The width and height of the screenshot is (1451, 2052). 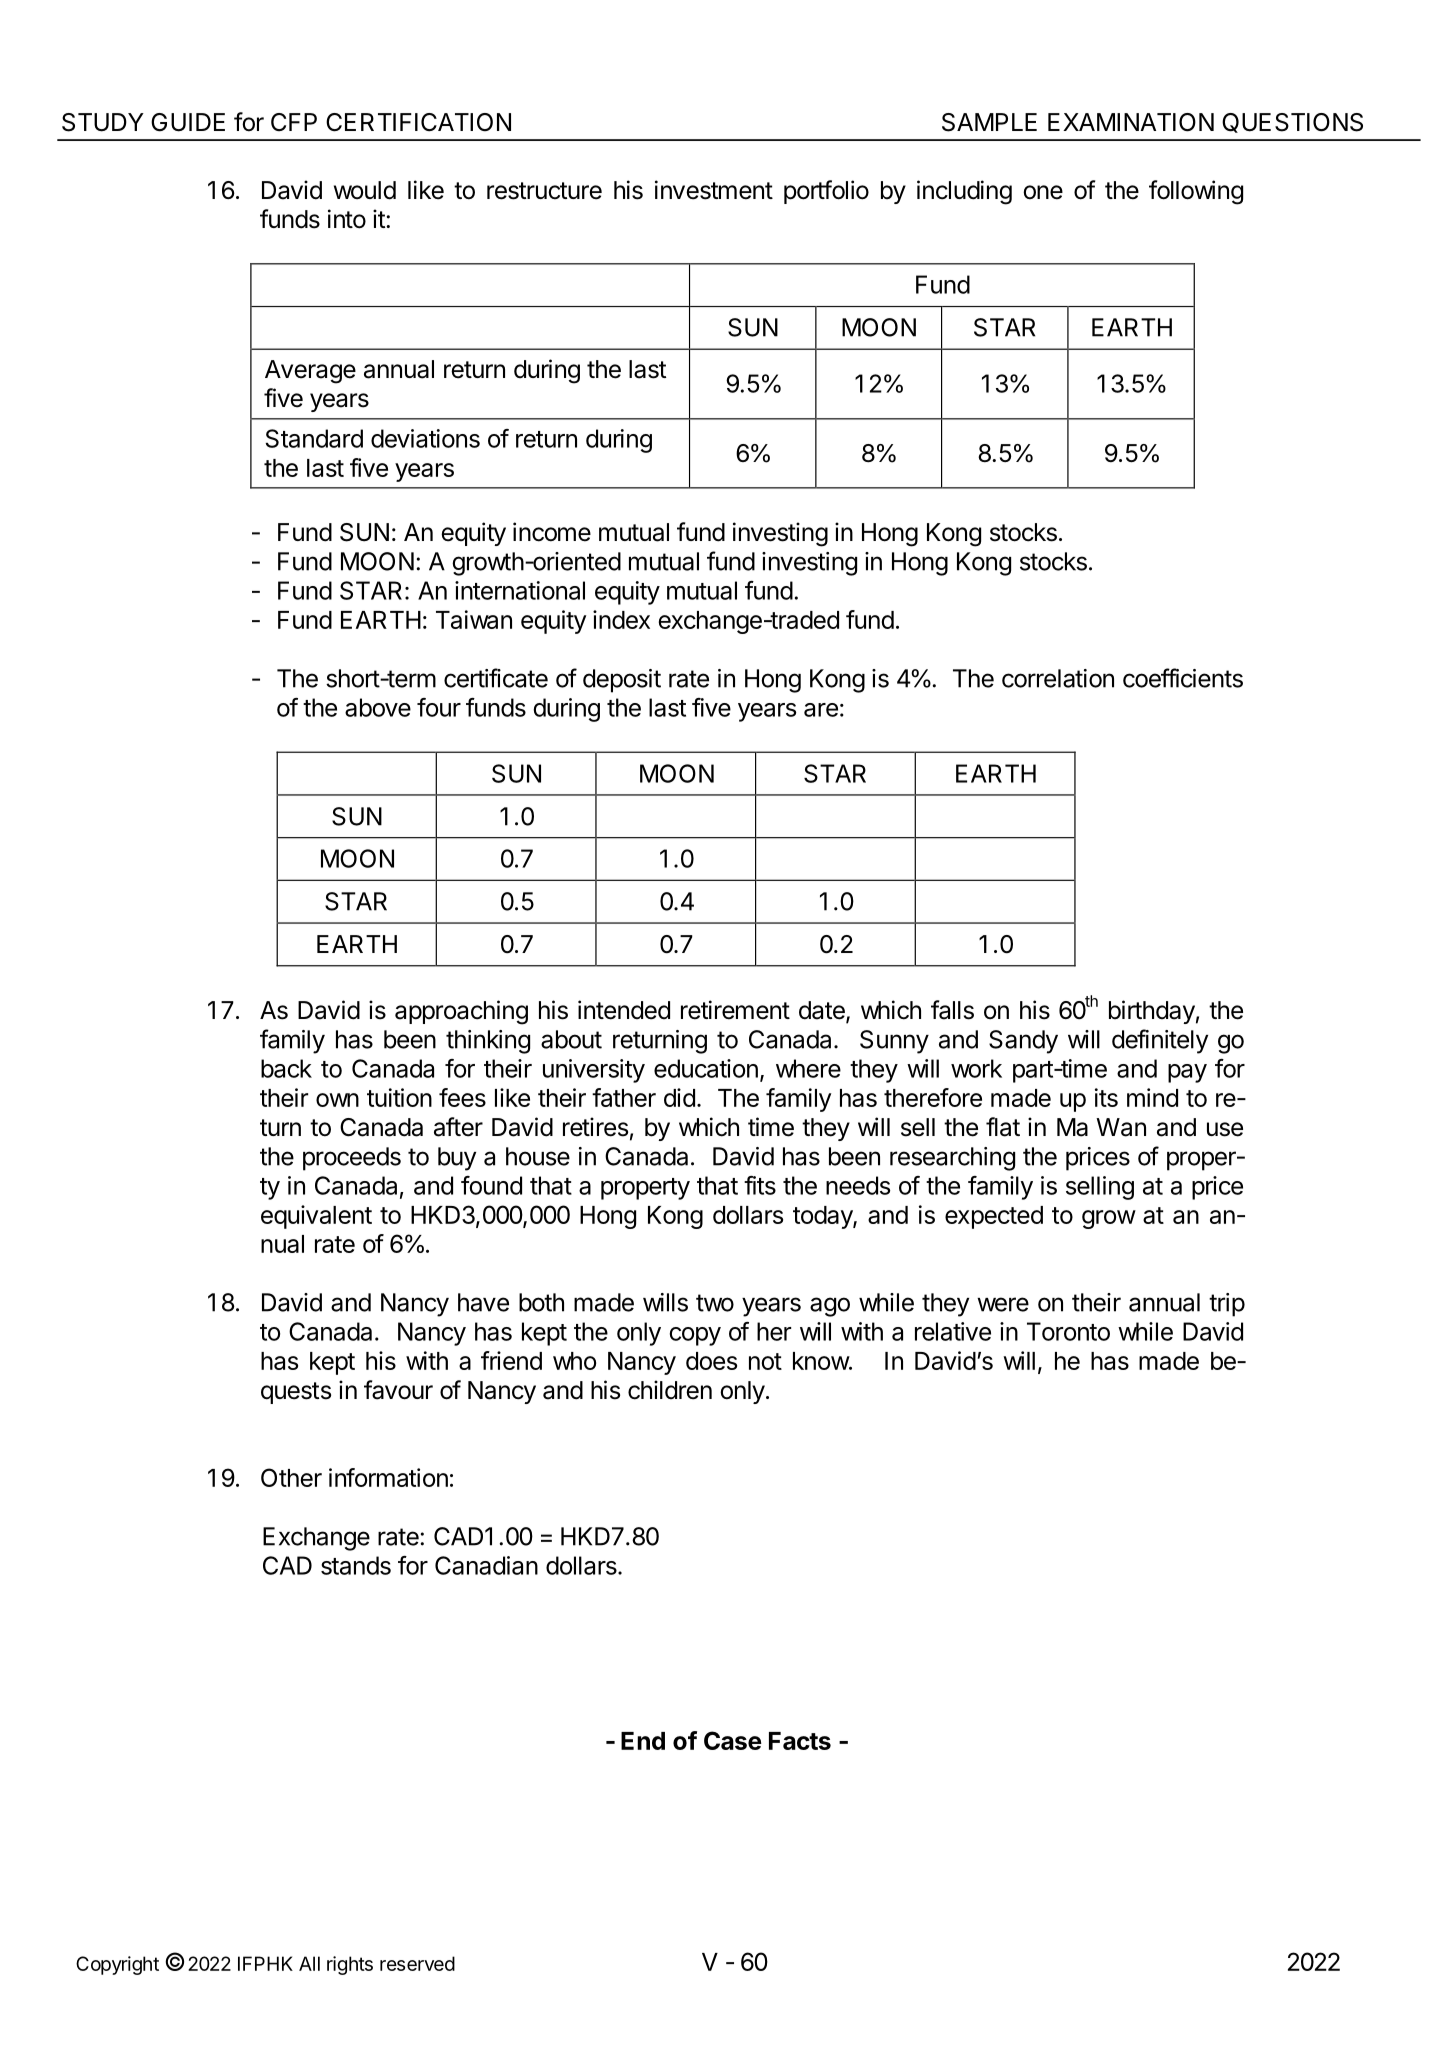 What do you see at coordinates (350, 1965) in the screenshot?
I see `rights` at bounding box center [350, 1965].
